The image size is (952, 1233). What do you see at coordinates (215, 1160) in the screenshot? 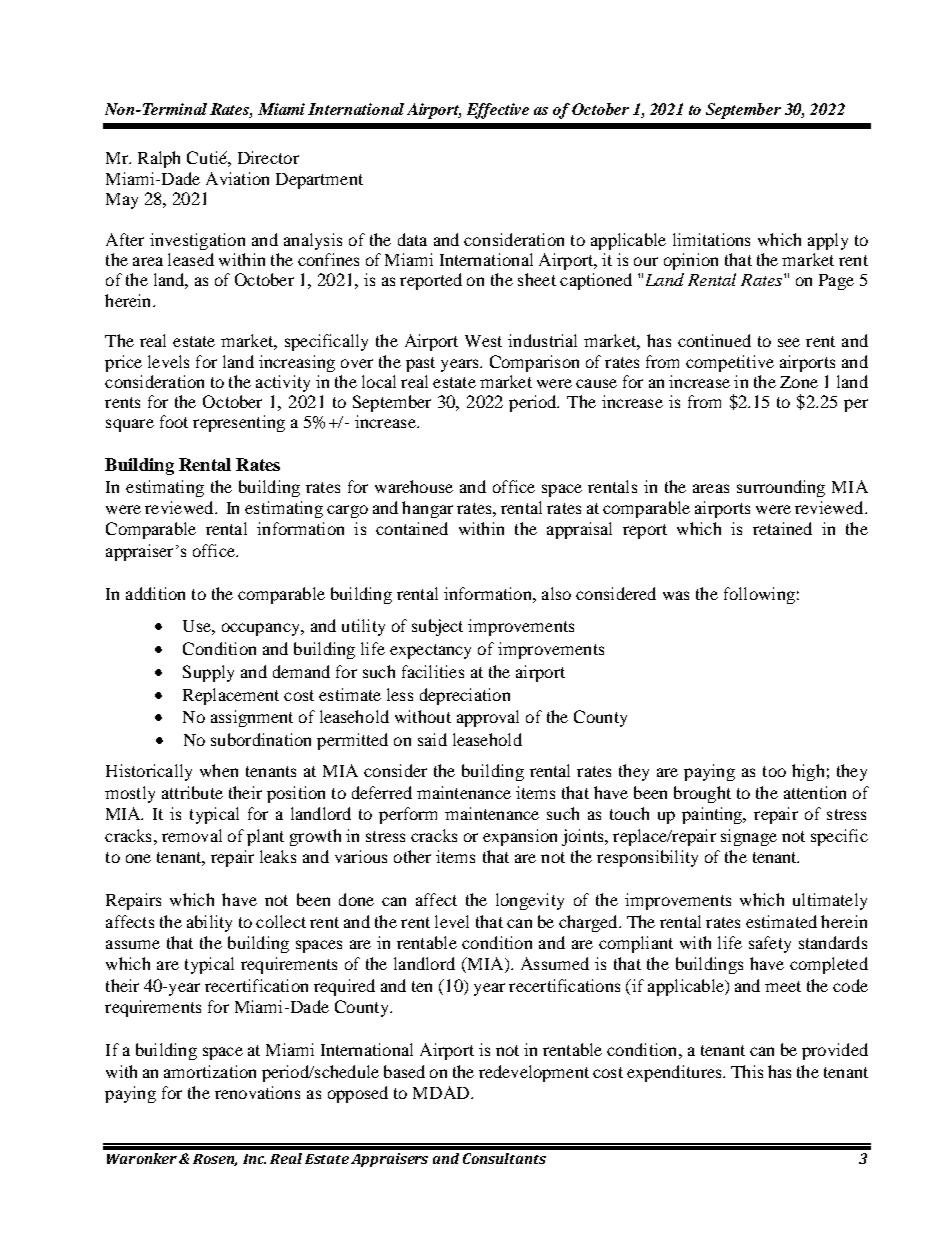
I see `Rosen` at bounding box center [215, 1160].
